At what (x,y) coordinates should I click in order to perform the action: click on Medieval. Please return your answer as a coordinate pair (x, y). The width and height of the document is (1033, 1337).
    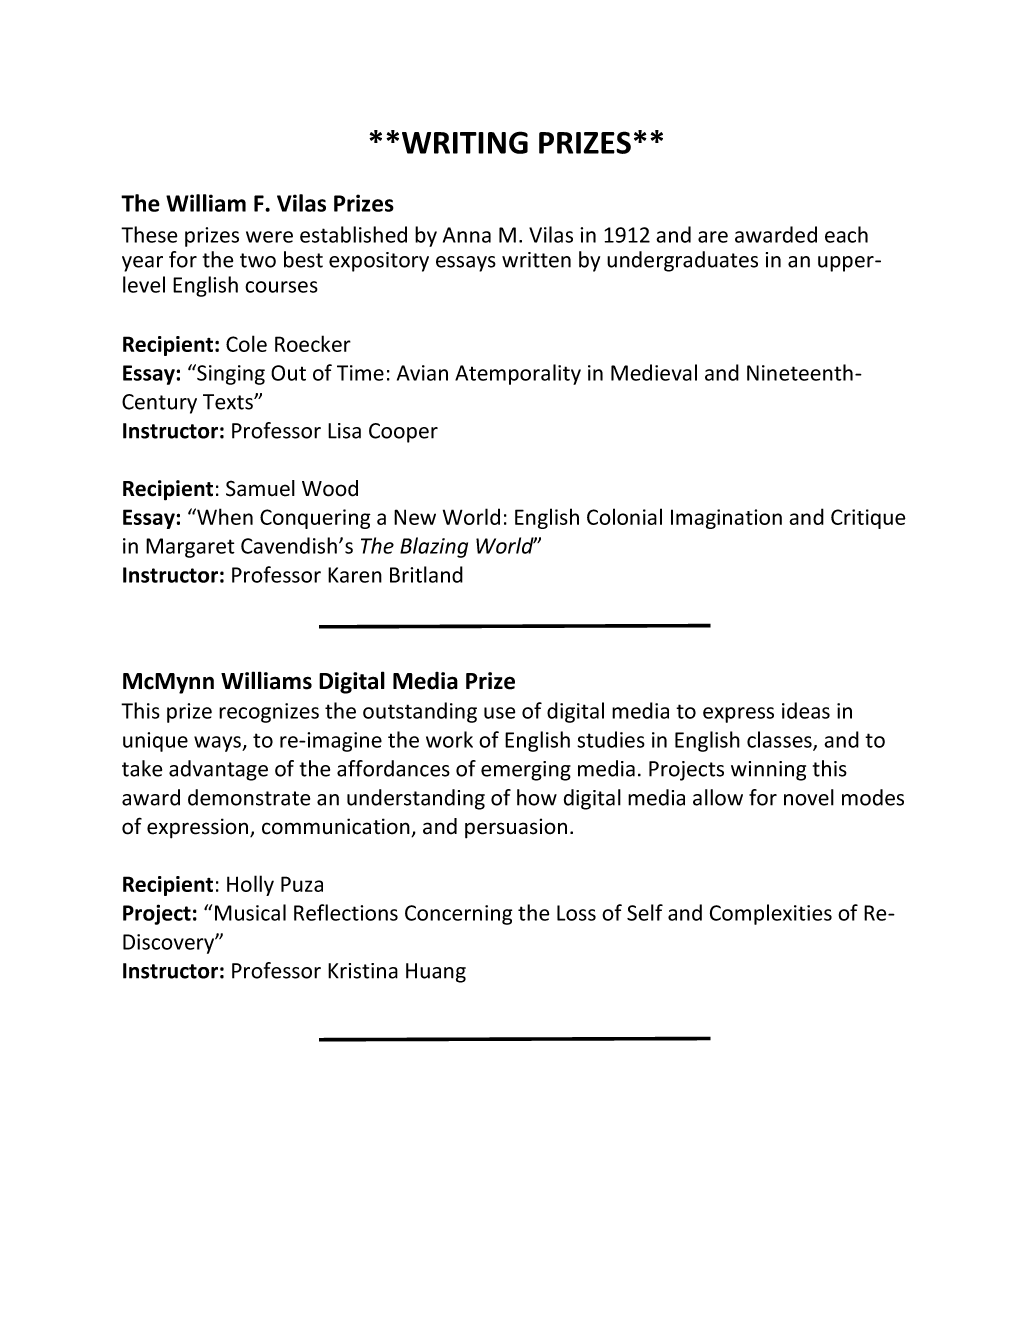
    Looking at the image, I should click on (654, 372).
